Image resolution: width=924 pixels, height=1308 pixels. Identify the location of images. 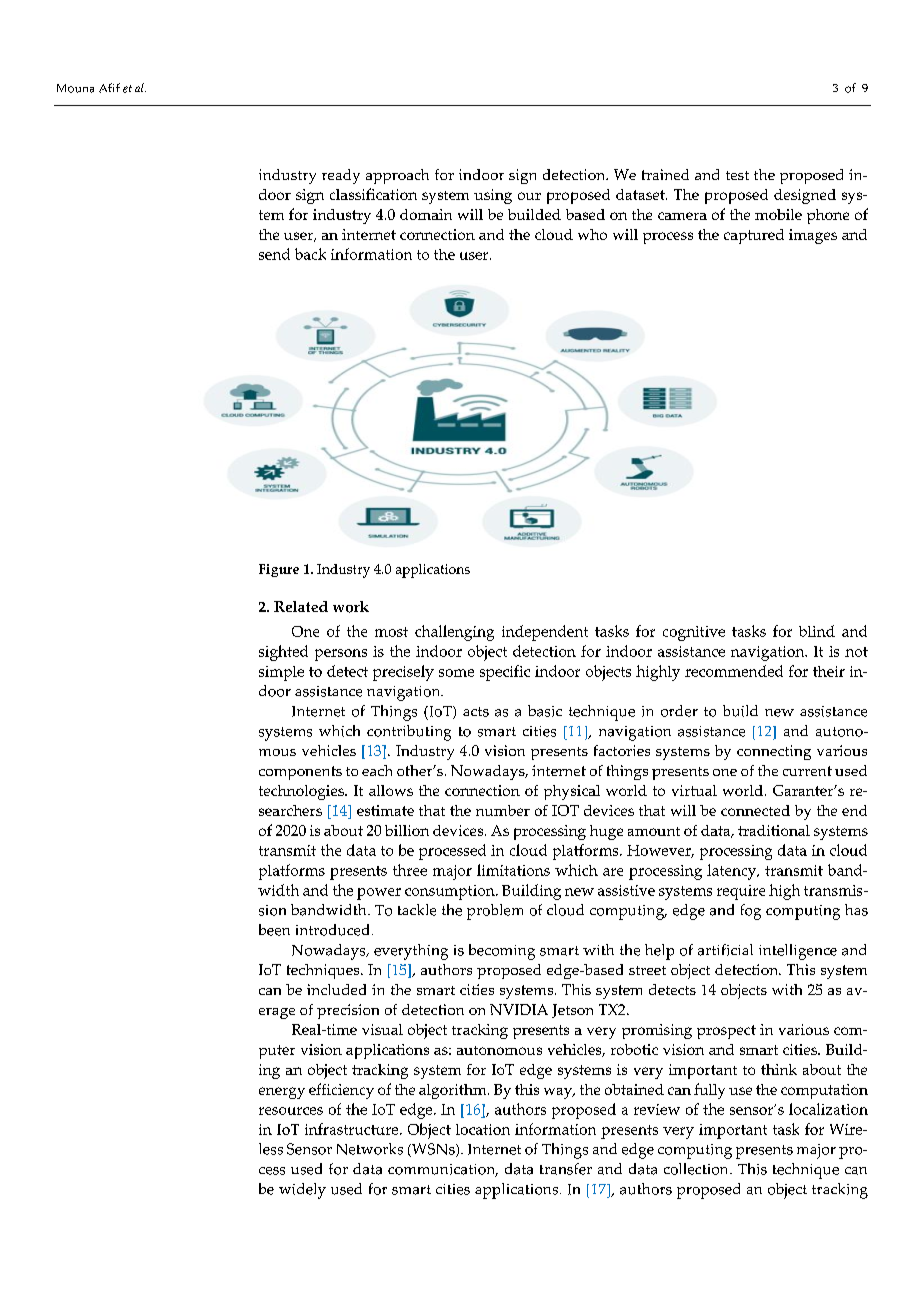
(813, 236).
